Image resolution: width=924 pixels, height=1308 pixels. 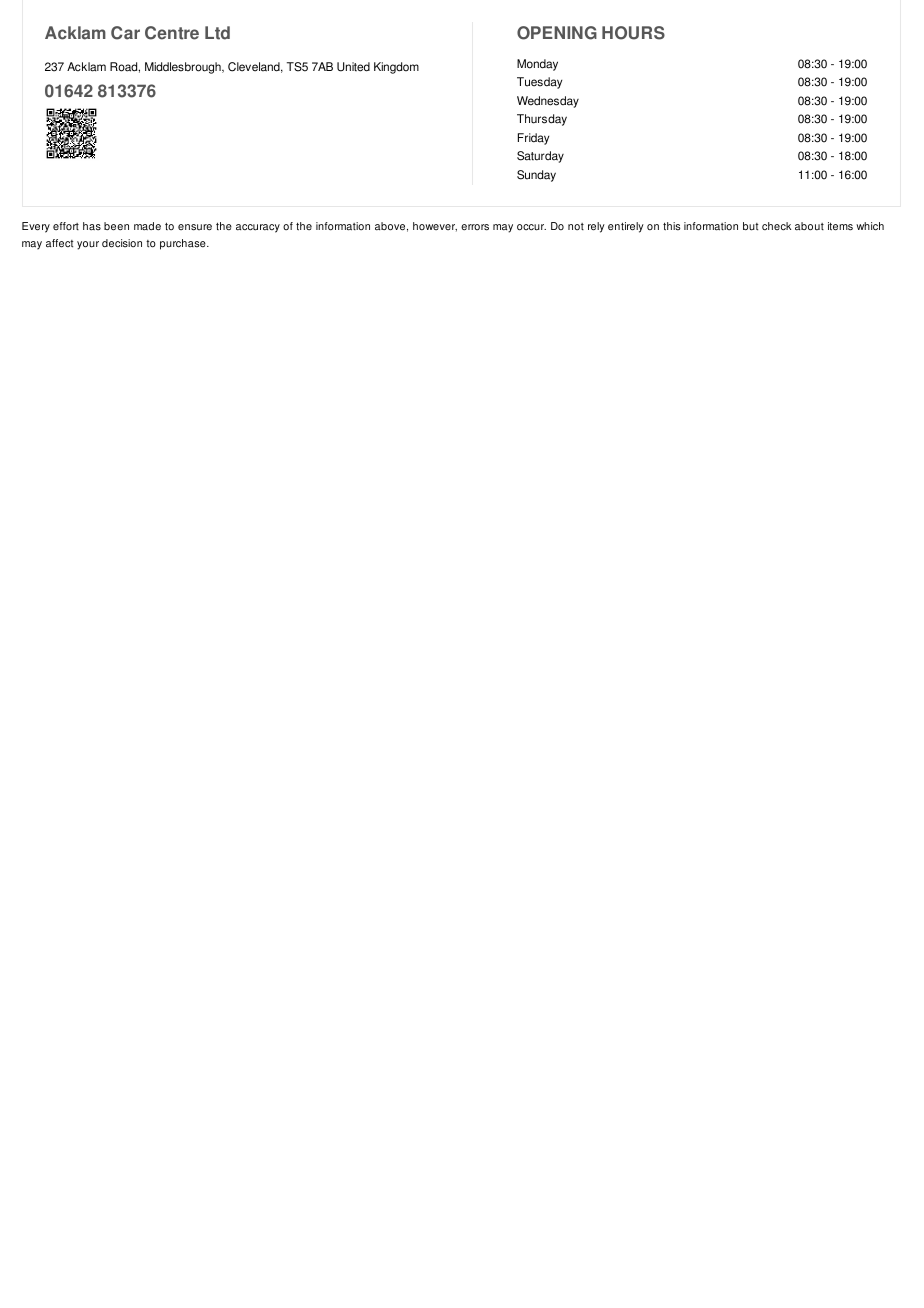 I want to click on decision, so click(x=122, y=243).
